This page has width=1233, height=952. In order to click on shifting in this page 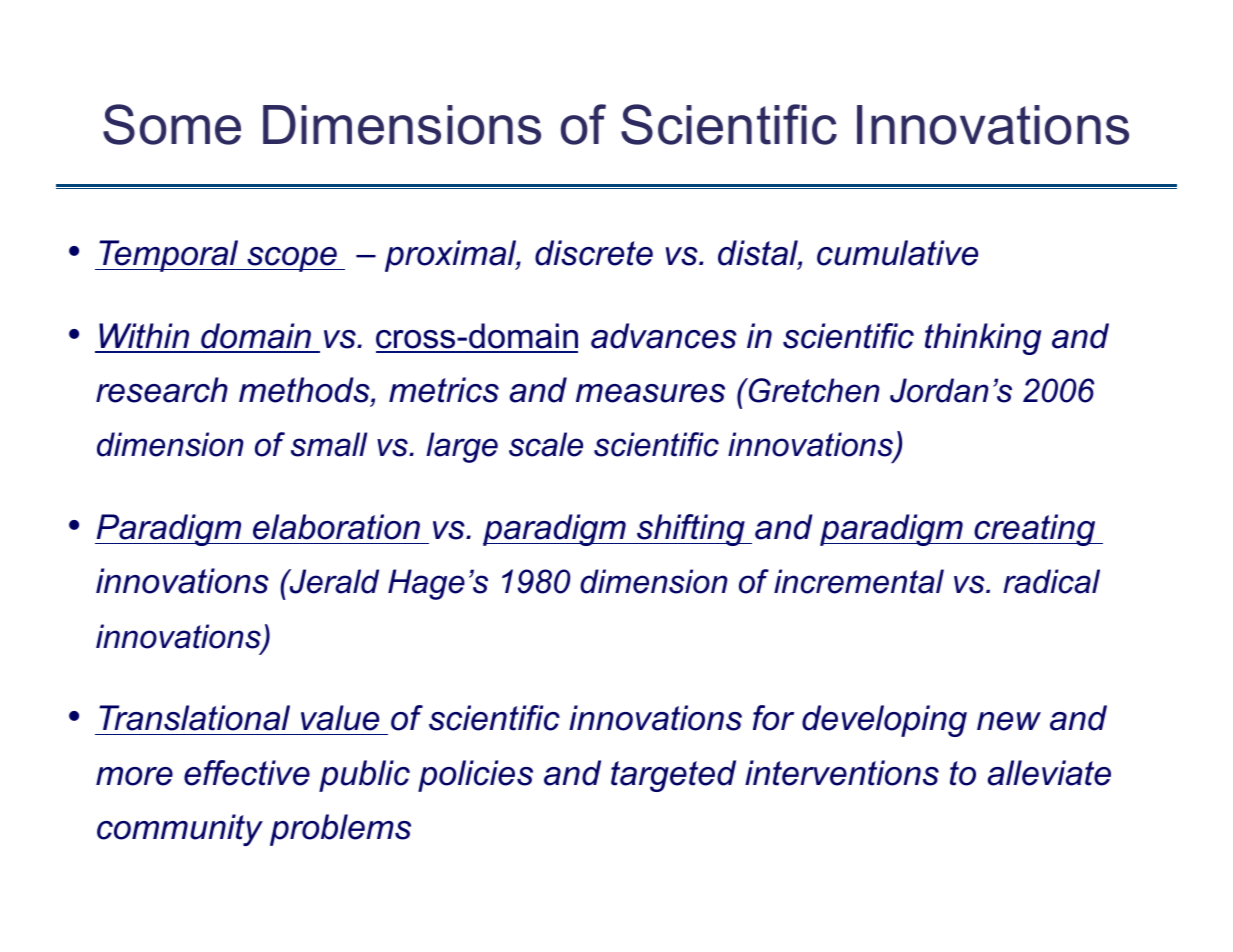, I will do `click(691, 530)`.
